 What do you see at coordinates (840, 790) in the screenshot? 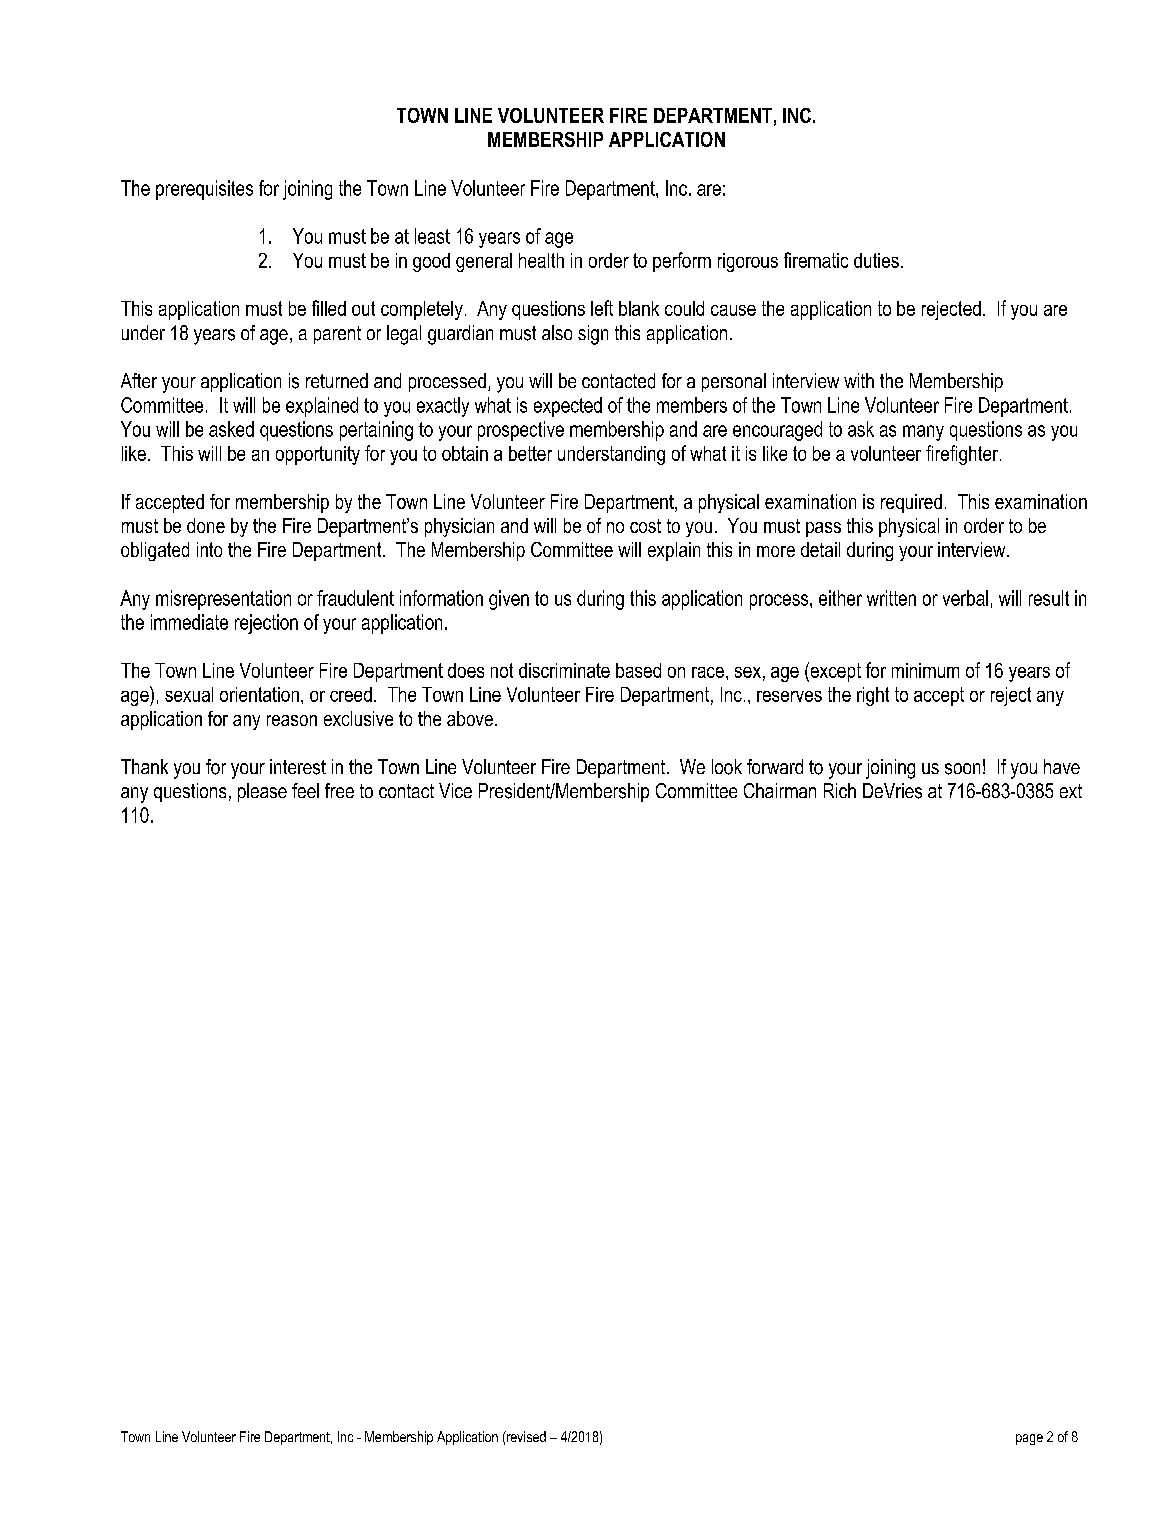
I see `Rich` at bounding box center [840, 790].
